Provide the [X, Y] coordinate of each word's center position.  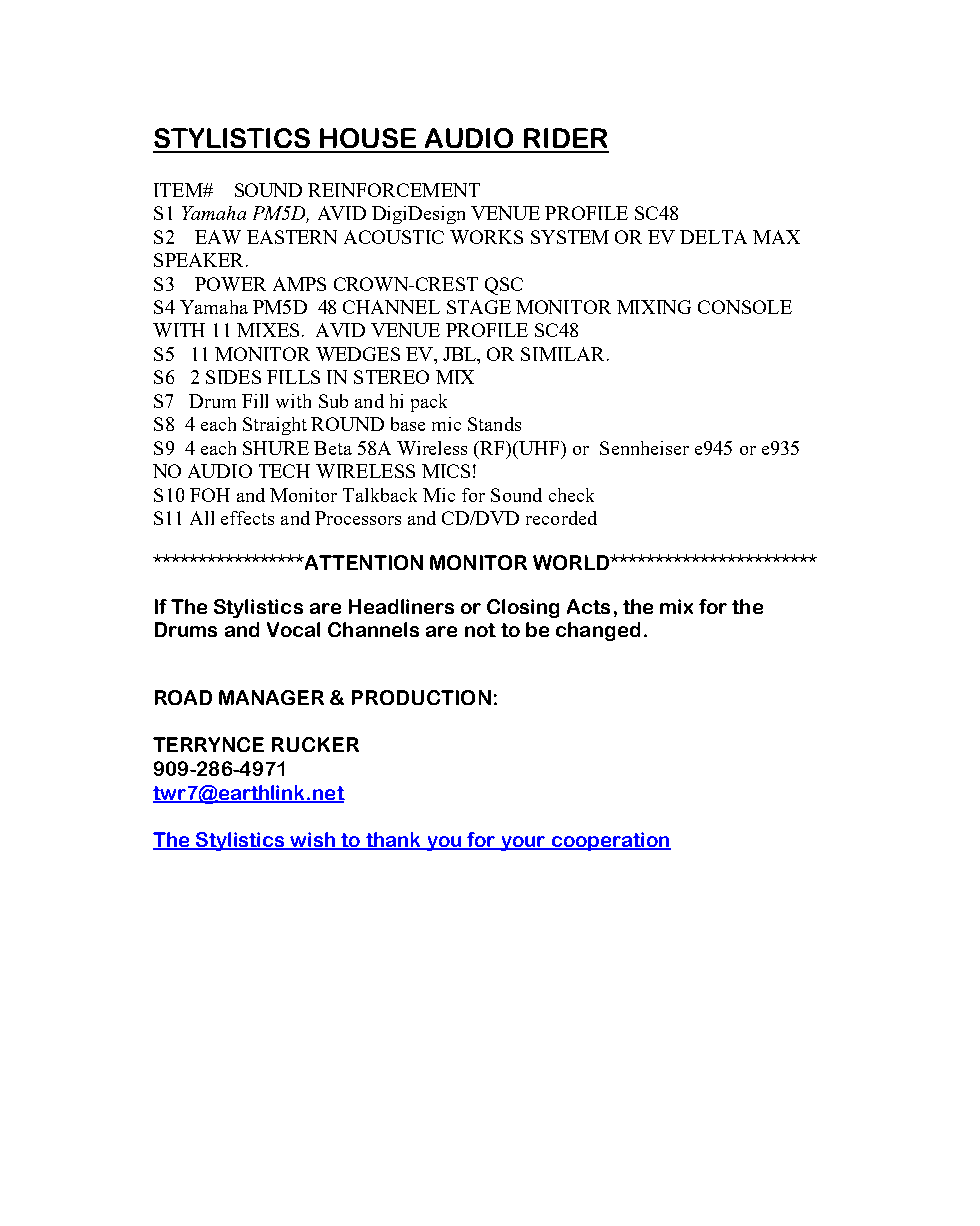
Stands [494, 424]
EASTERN [292, 237]
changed [598, 631]
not [480, 630]
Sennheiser [644, 448]
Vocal [293, 629]
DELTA [713, 237]
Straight [275, 426]
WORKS [486, 237]
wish [312, 841]
